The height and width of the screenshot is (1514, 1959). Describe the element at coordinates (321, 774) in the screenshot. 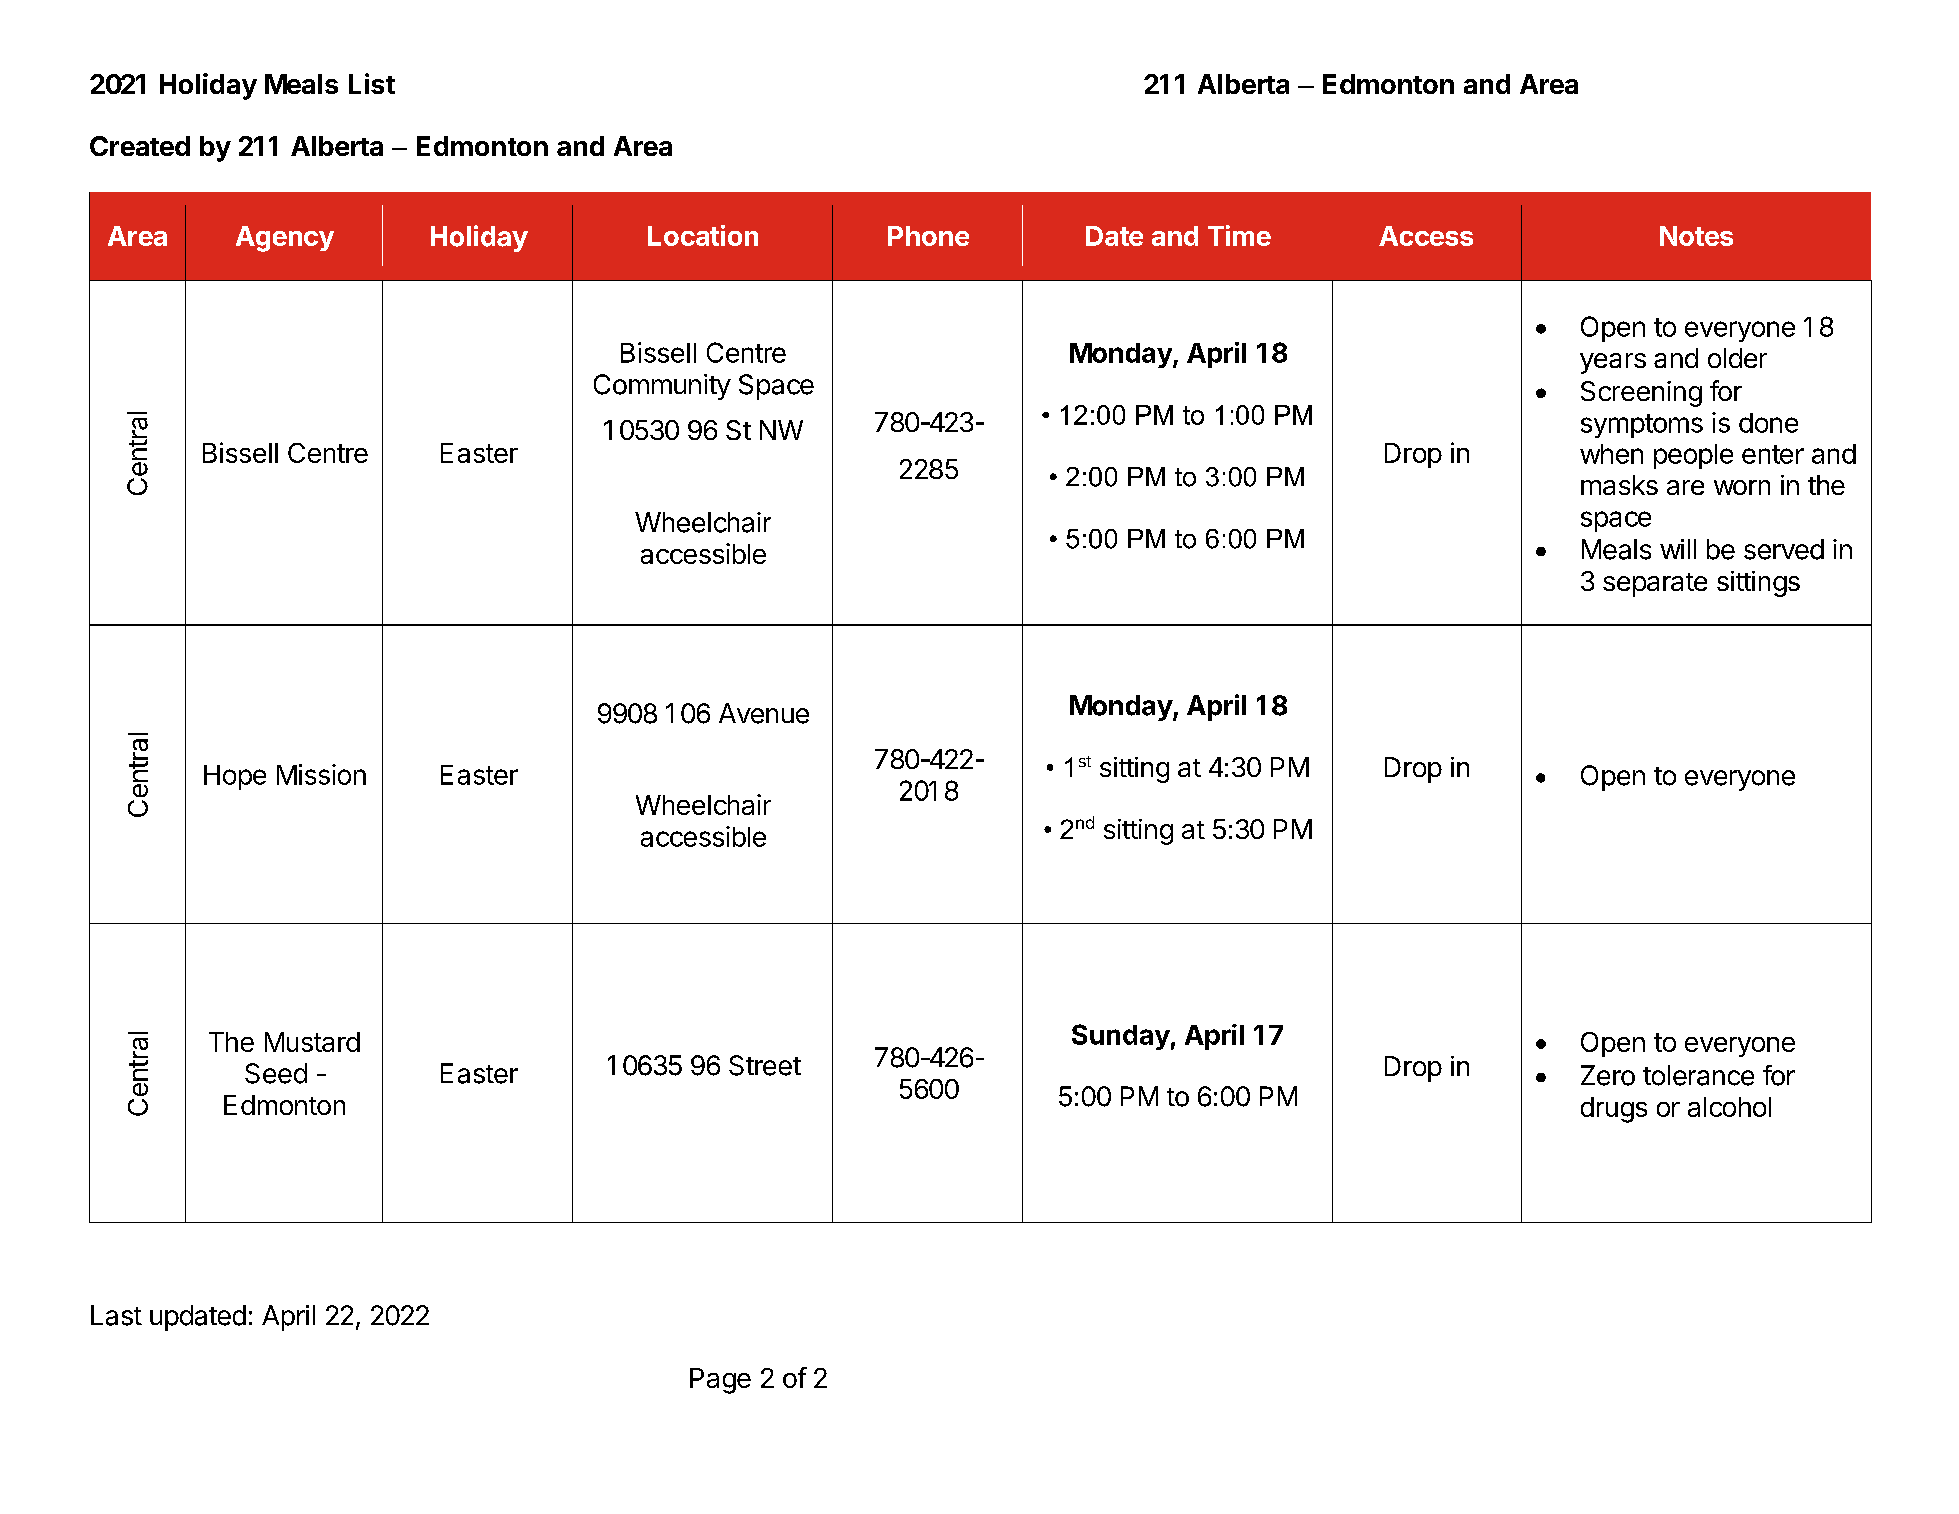

I see `Mission` at that location.
